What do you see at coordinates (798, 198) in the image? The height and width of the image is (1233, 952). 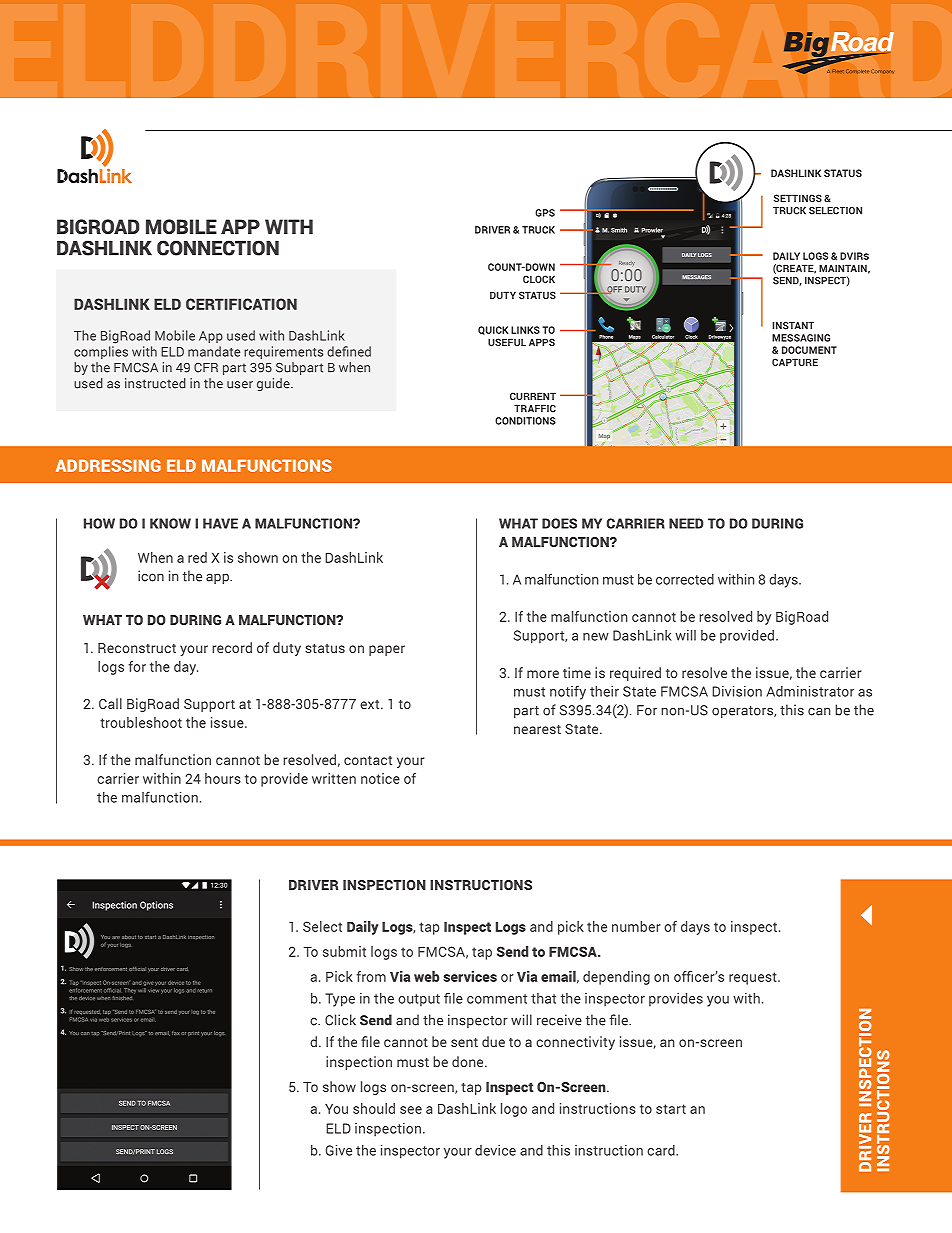 I see `SETTINGS` at bounding box center [798, 198].
